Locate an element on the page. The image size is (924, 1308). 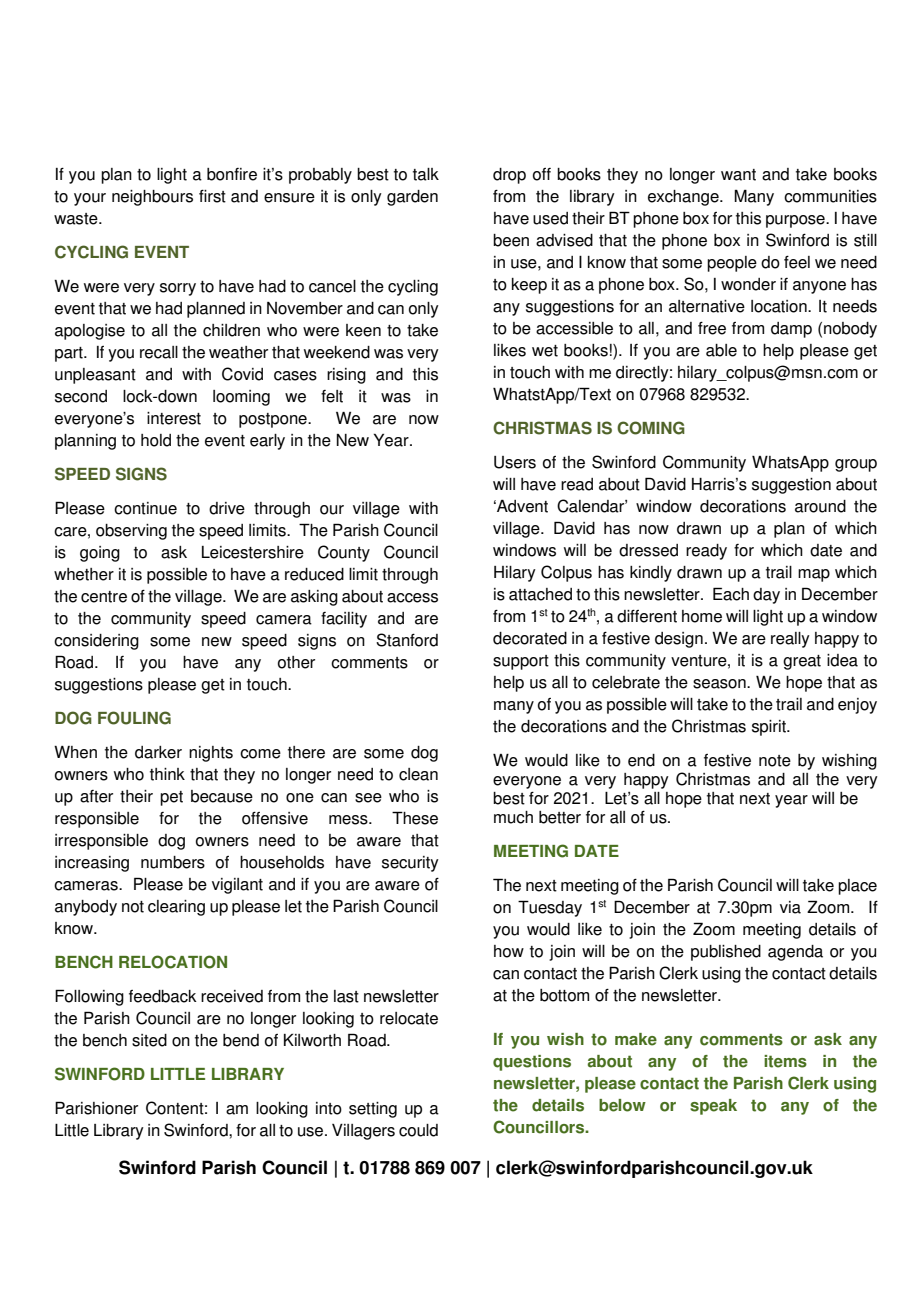
purpose is located at coordinates (796, 221).
